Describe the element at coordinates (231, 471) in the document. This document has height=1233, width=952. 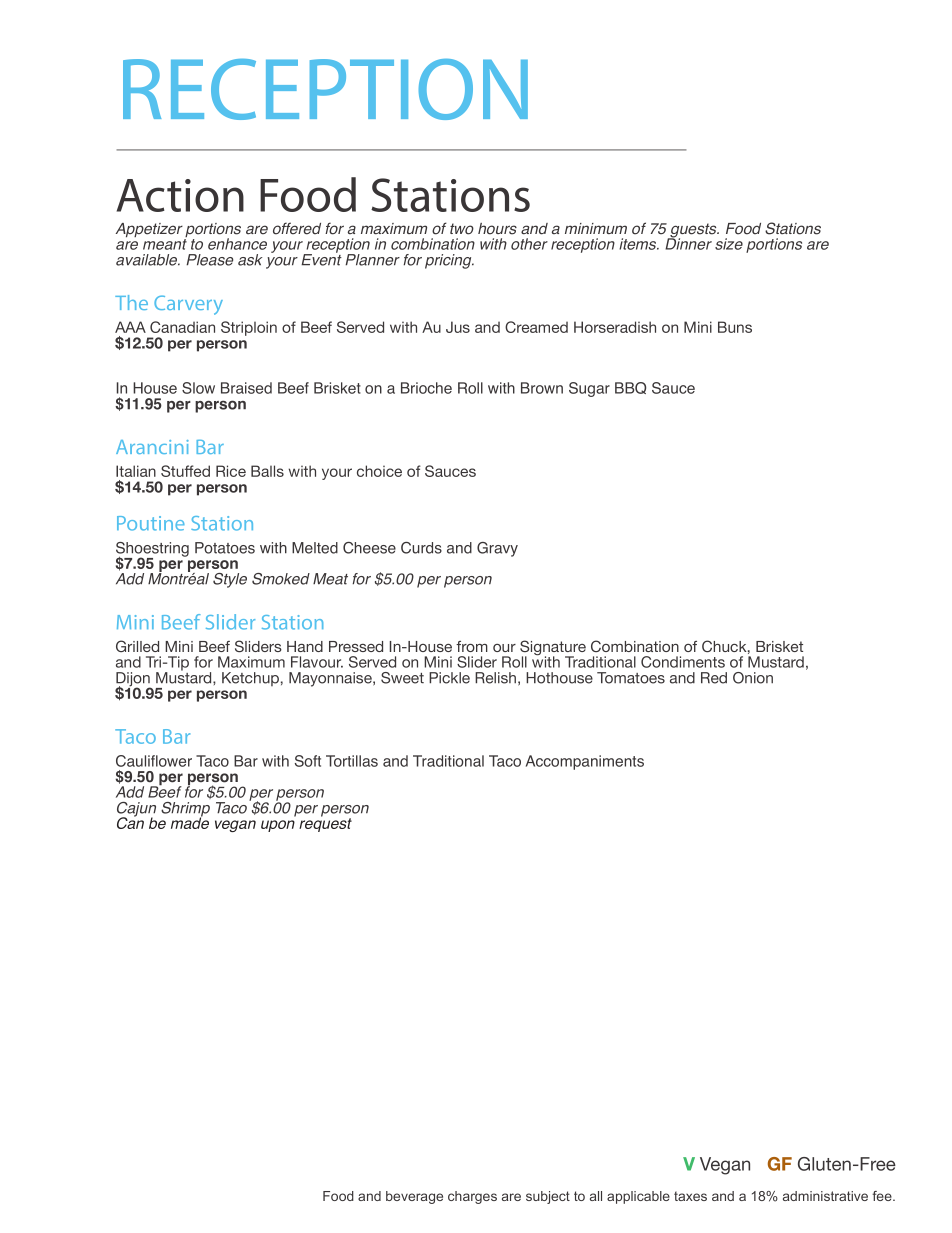
I see `Rice` at that location.
